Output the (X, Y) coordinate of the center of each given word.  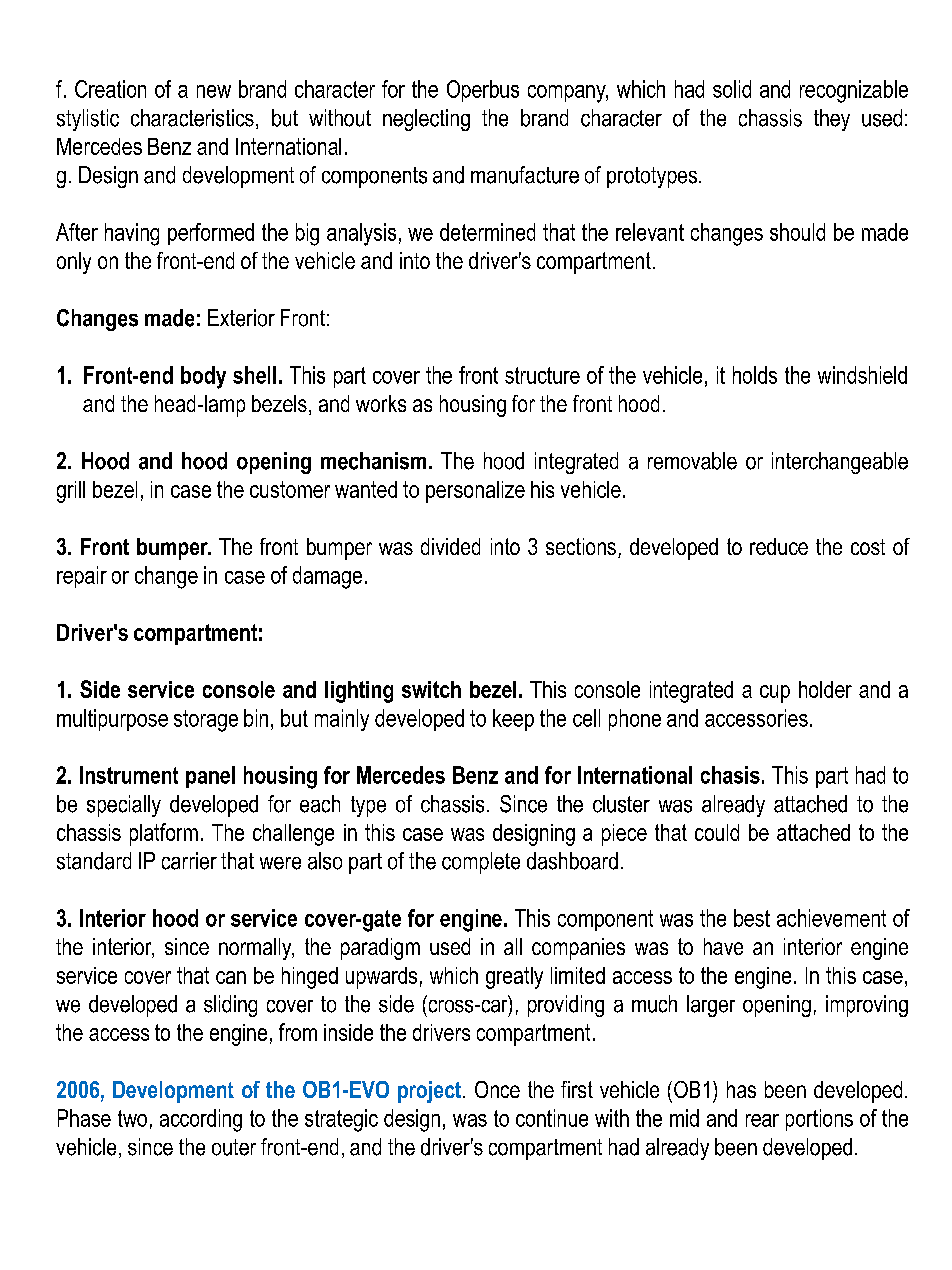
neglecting (426, 120)
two (132, 1118)
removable (692, 461)
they (832, 120)
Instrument (129, 775)
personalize (475, 492)
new (214, 91)
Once (497, 1089)
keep (513, 720)
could (717, 832)
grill (71, 492)
